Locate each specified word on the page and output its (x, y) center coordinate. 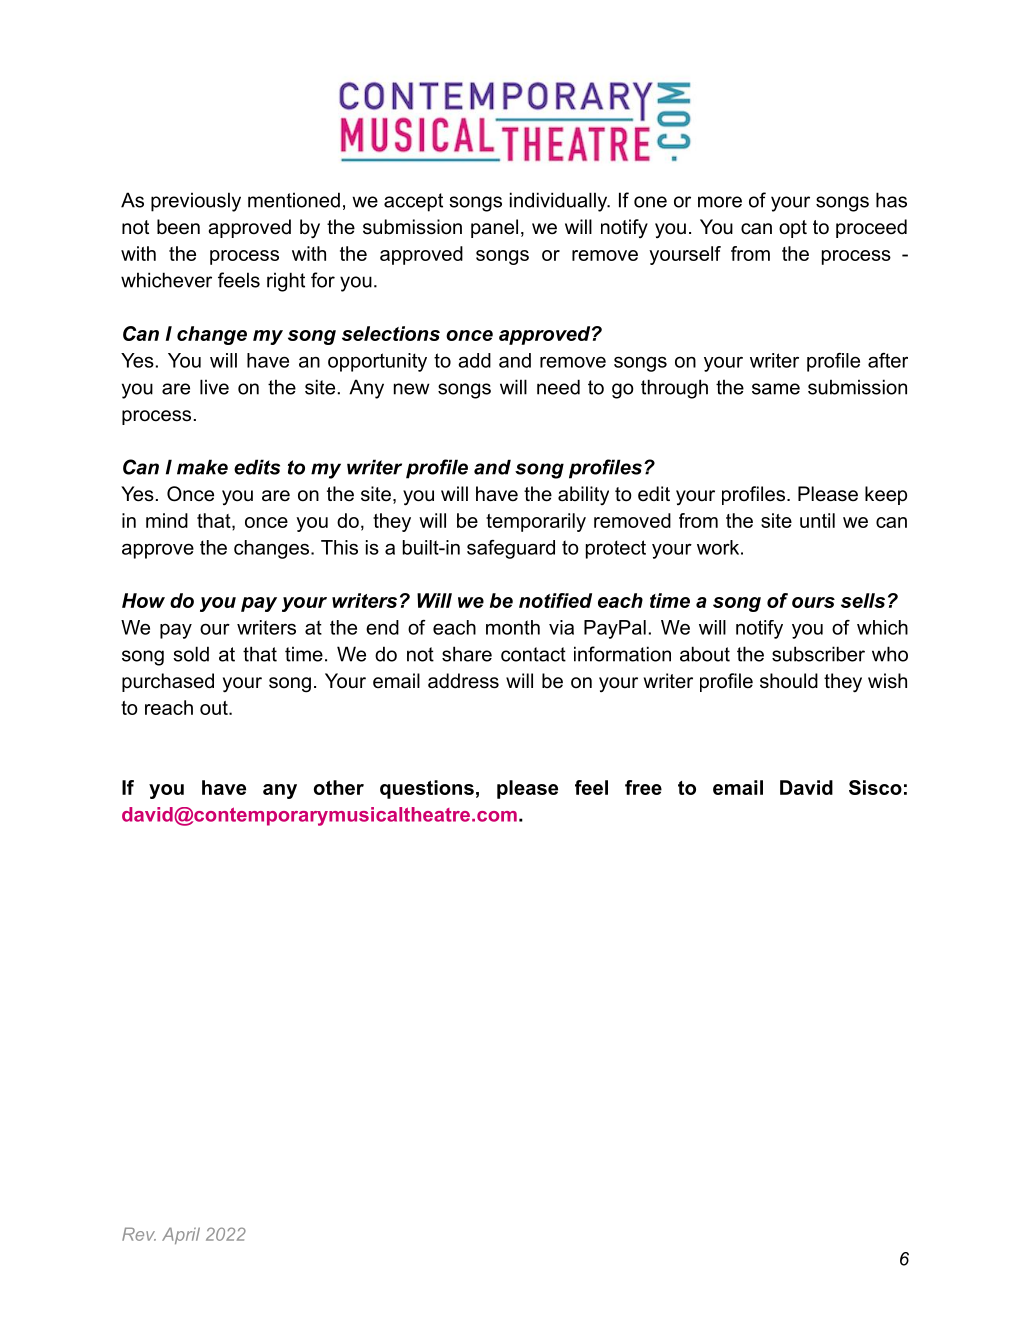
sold (191, 654)
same (776, 389)
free (643, 787)
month (513, 627)
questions (427, 789)
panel (494, 228)
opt (793, 229)
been (178, 227)
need (558, 387)
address (463, 681)
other (339, 787)
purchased (168, 682)
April (181, 1235)
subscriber (818, 654)
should (789, 681)
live (214, 387)
